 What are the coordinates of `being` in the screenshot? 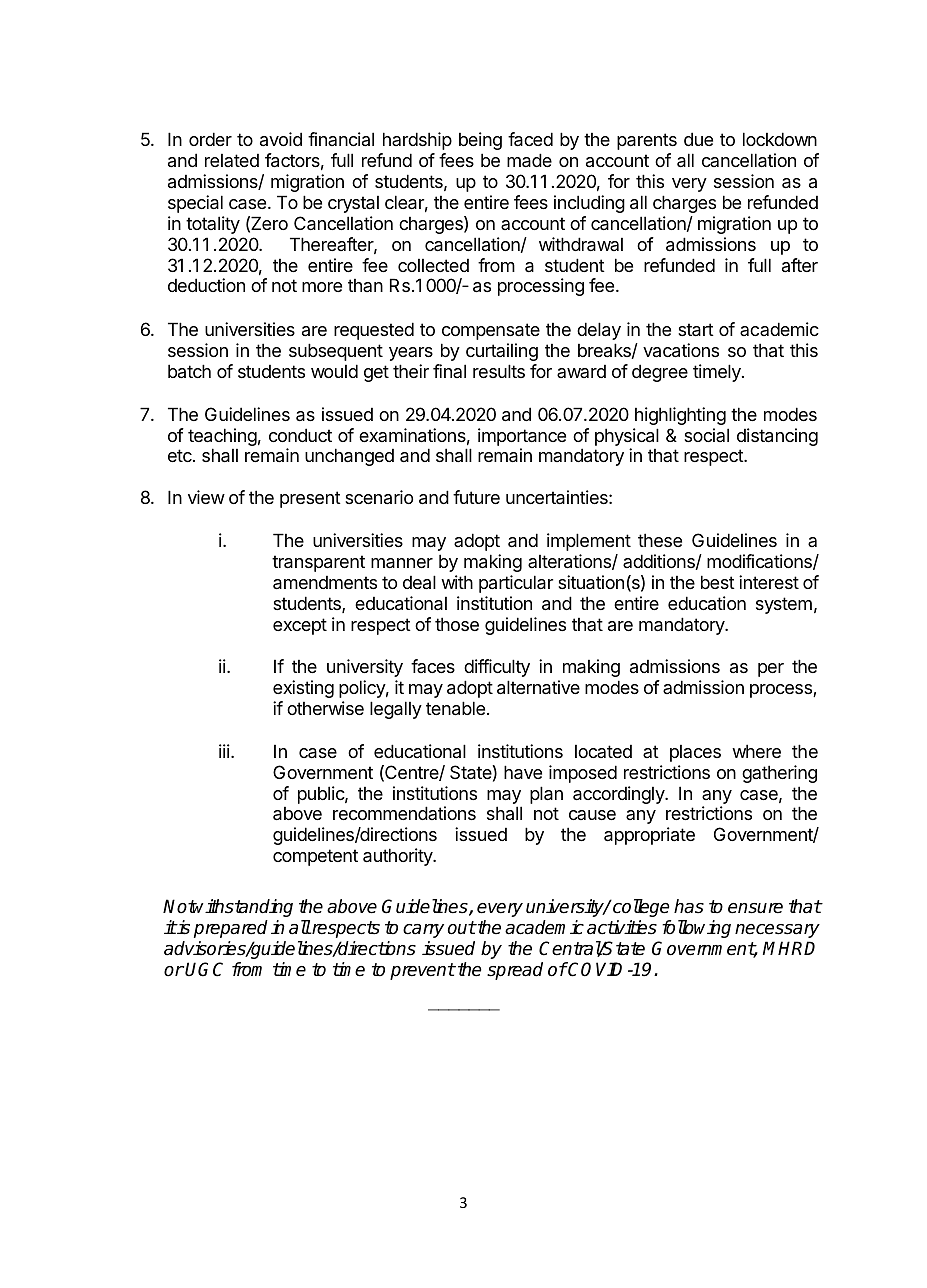 It's located at (480, 141).
